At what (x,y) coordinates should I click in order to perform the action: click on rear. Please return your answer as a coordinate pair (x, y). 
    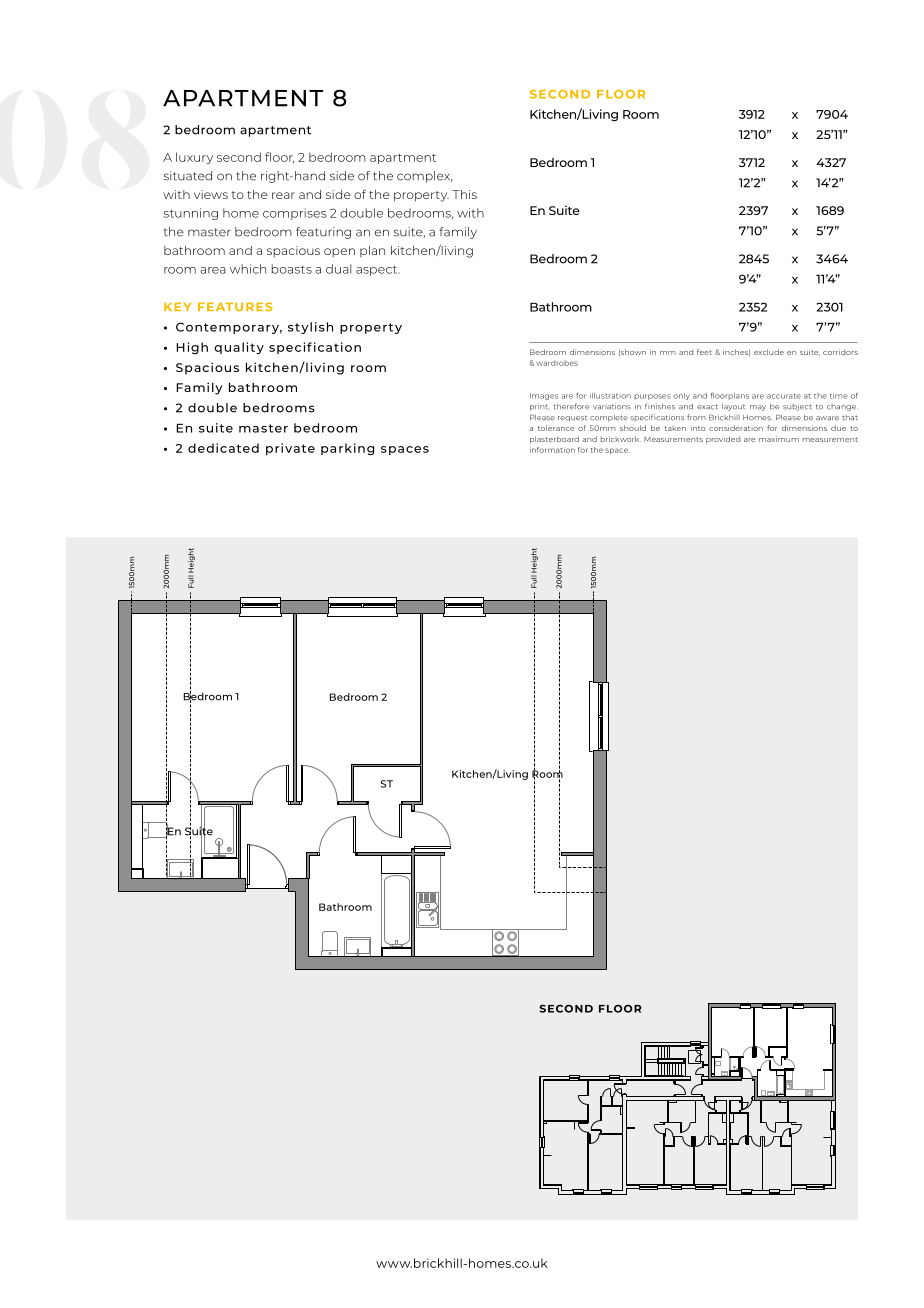
    Looking at the image, I should click on (283, 195).
